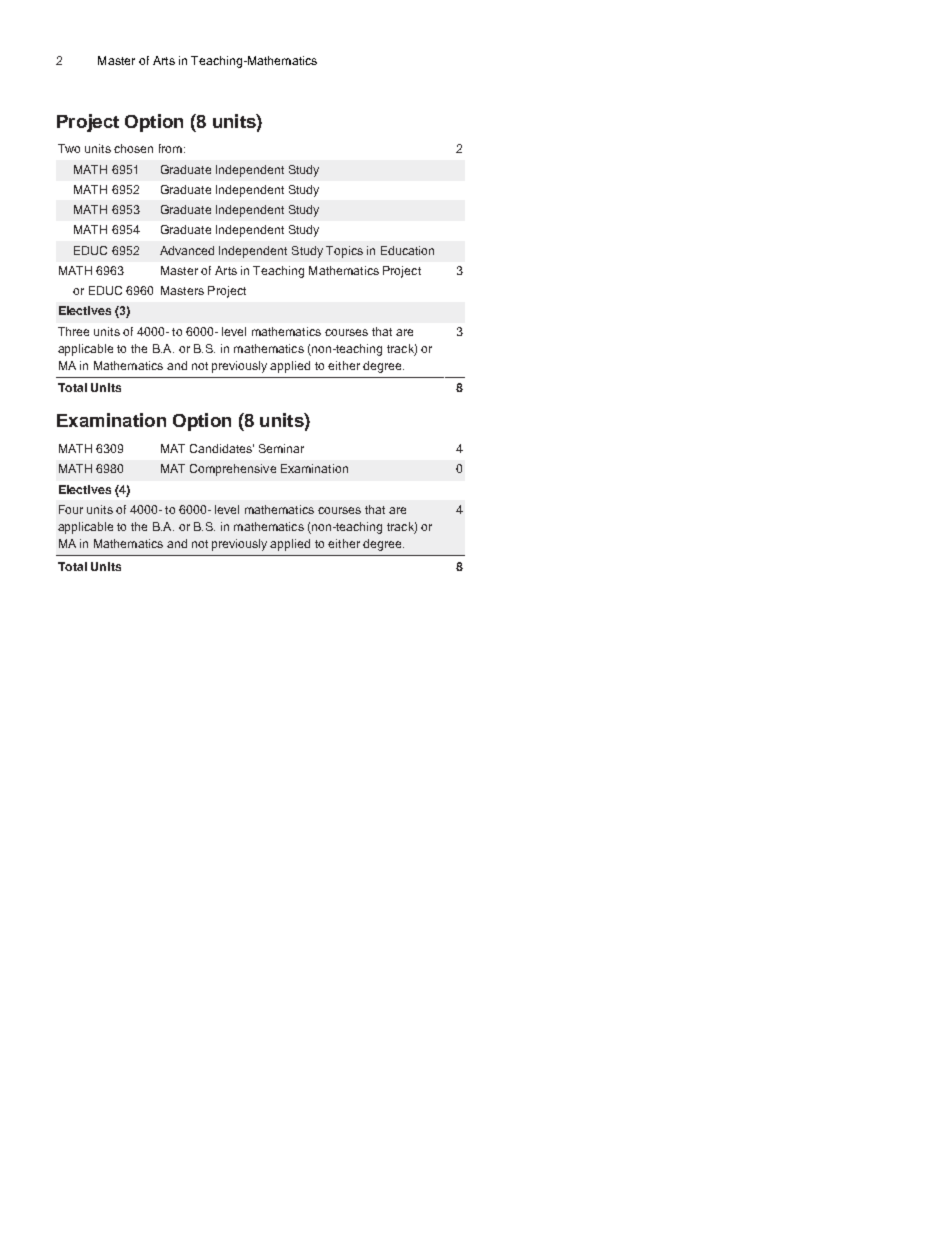  What do you see at coordinates (69, 148) in the screenshot?
I see `Two` at bounding box center [69, 148].
